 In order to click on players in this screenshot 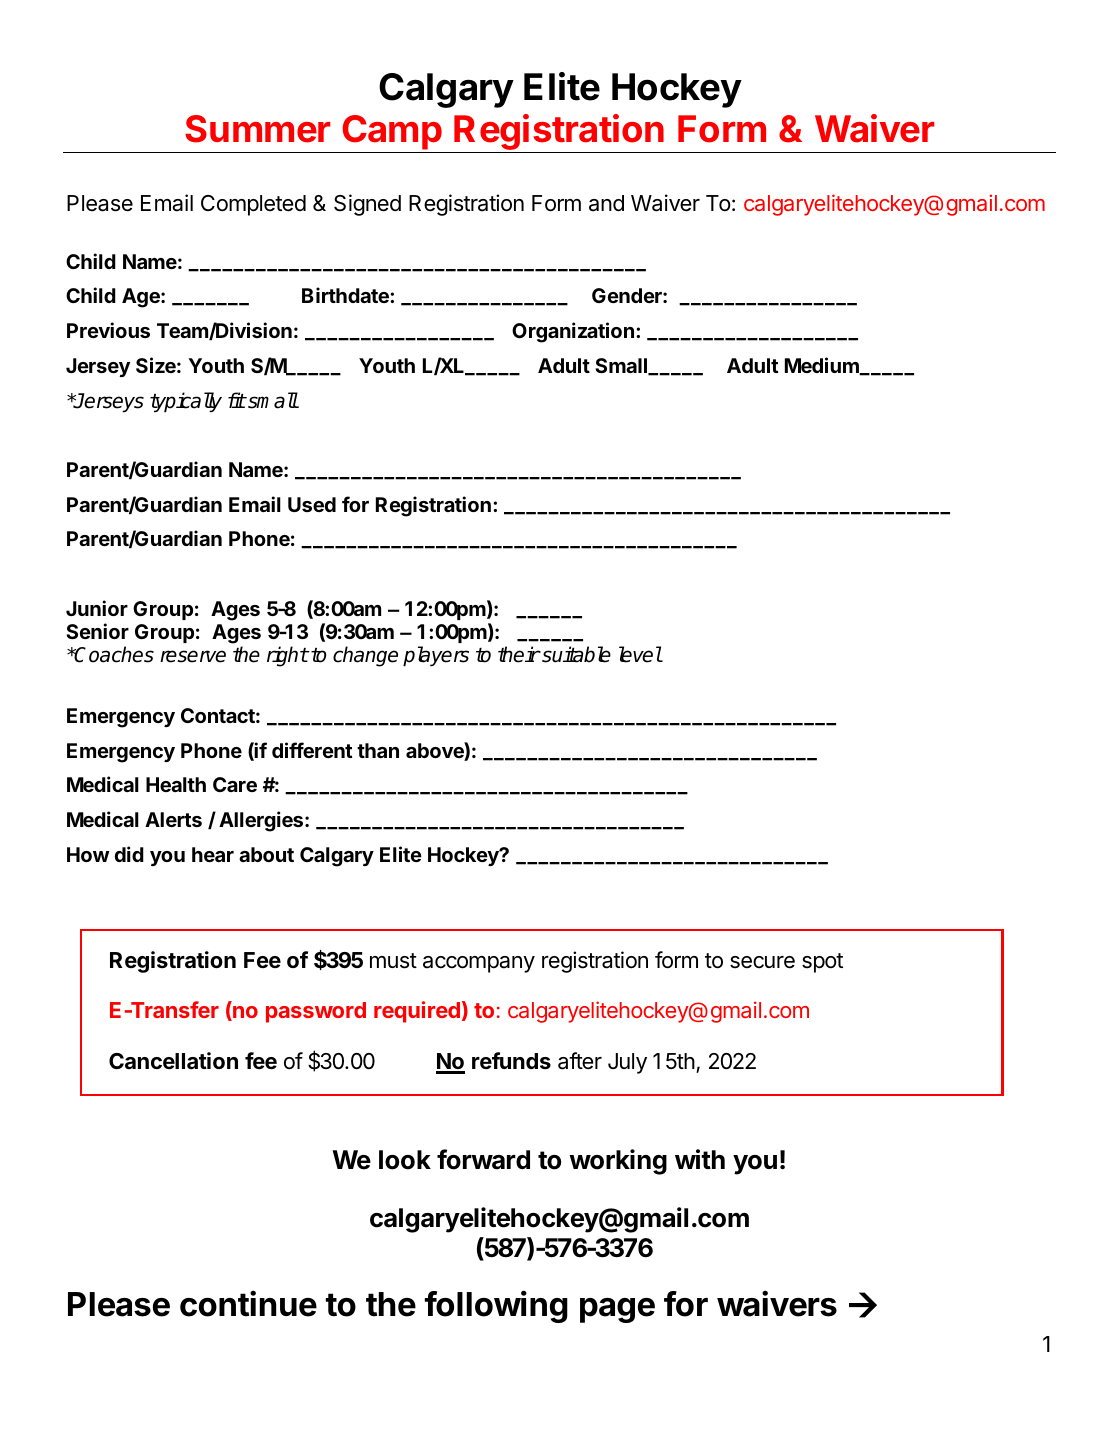, I will do `click(436, 656)`.
